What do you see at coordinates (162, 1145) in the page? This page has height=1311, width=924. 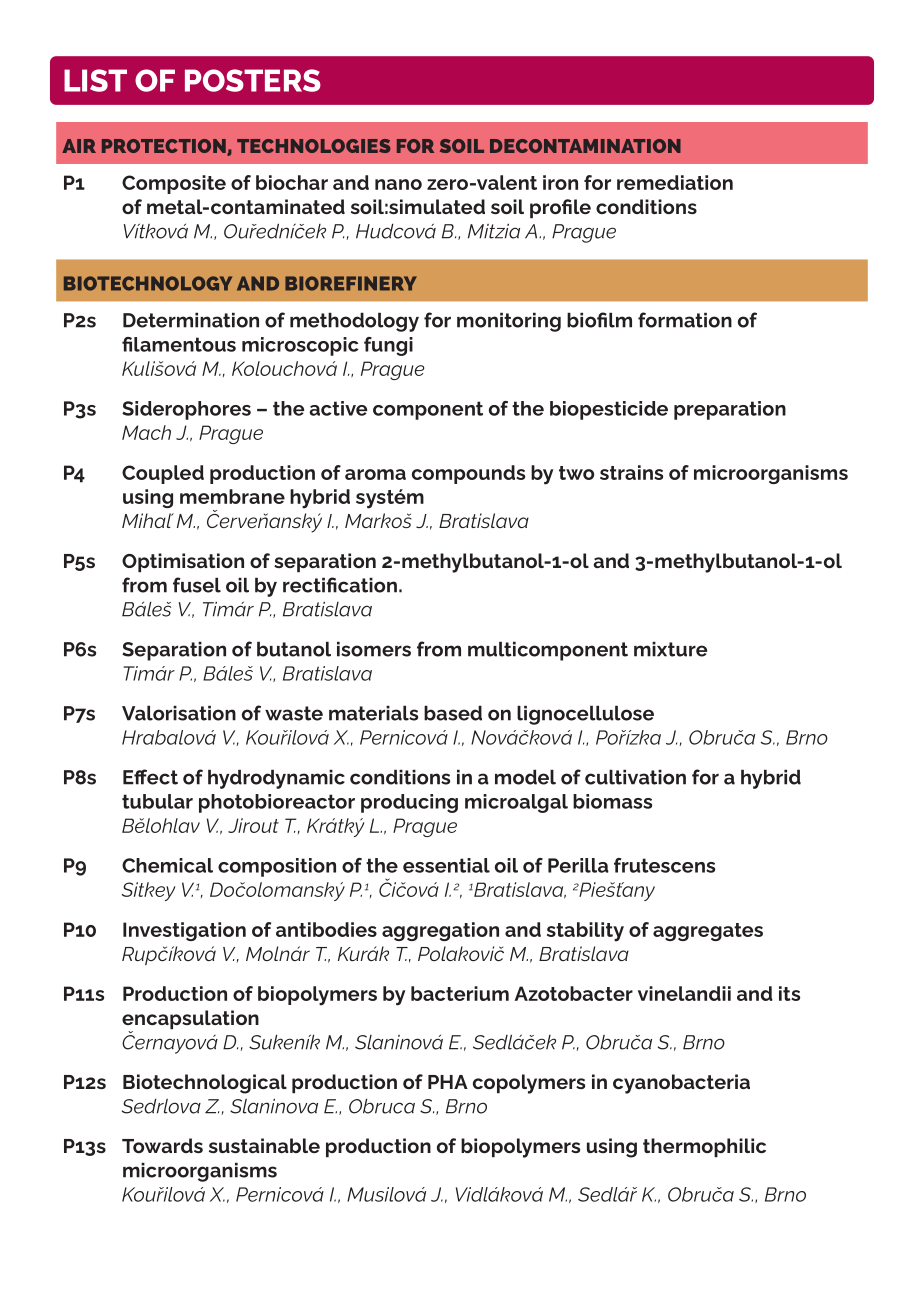 I see `Towards` at bounding box center [162, 1145].
